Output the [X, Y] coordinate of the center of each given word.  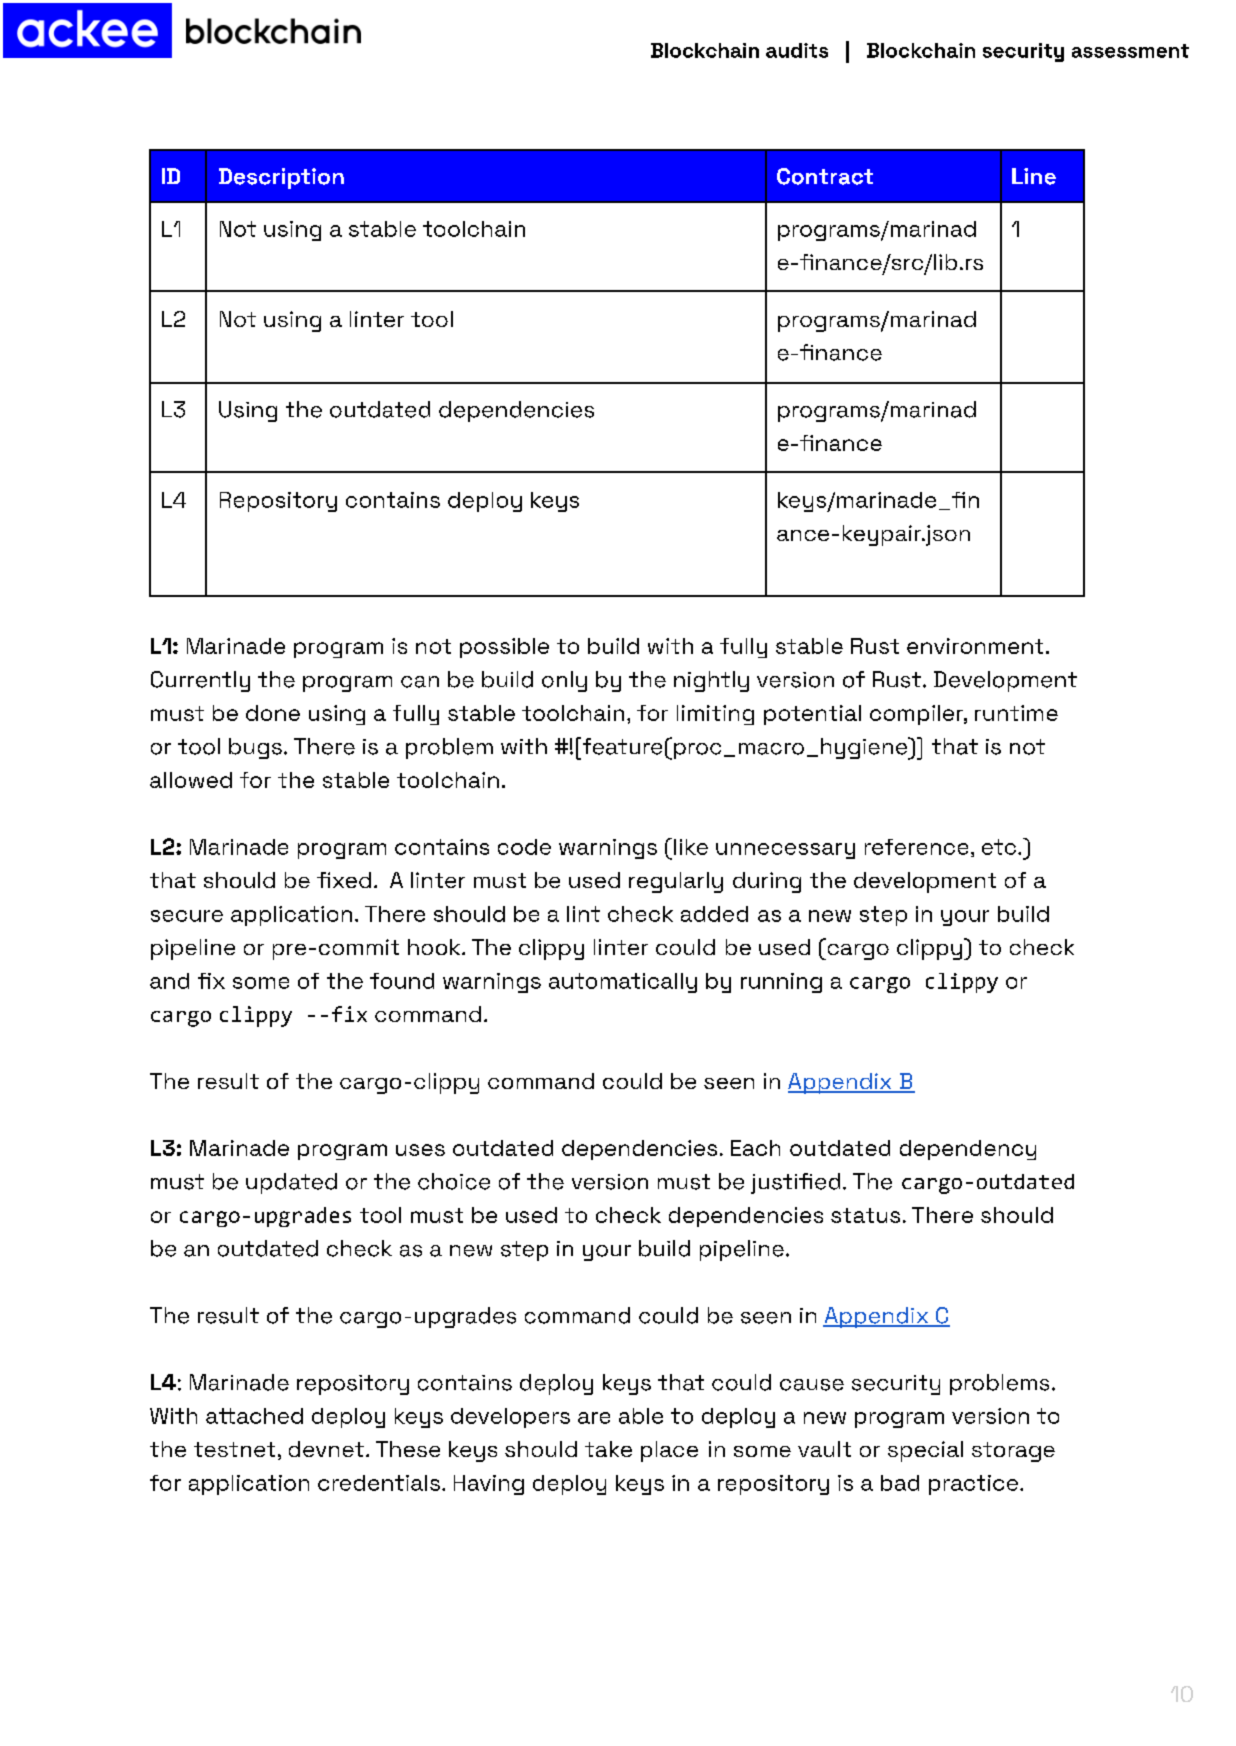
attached [254, 1416]
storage [1013, 1452]
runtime [1016, 713]
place [669, 1451]
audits [797, 50]
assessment [1130, 51]
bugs [255, 748]
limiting [715, 715]
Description [281, 178]
